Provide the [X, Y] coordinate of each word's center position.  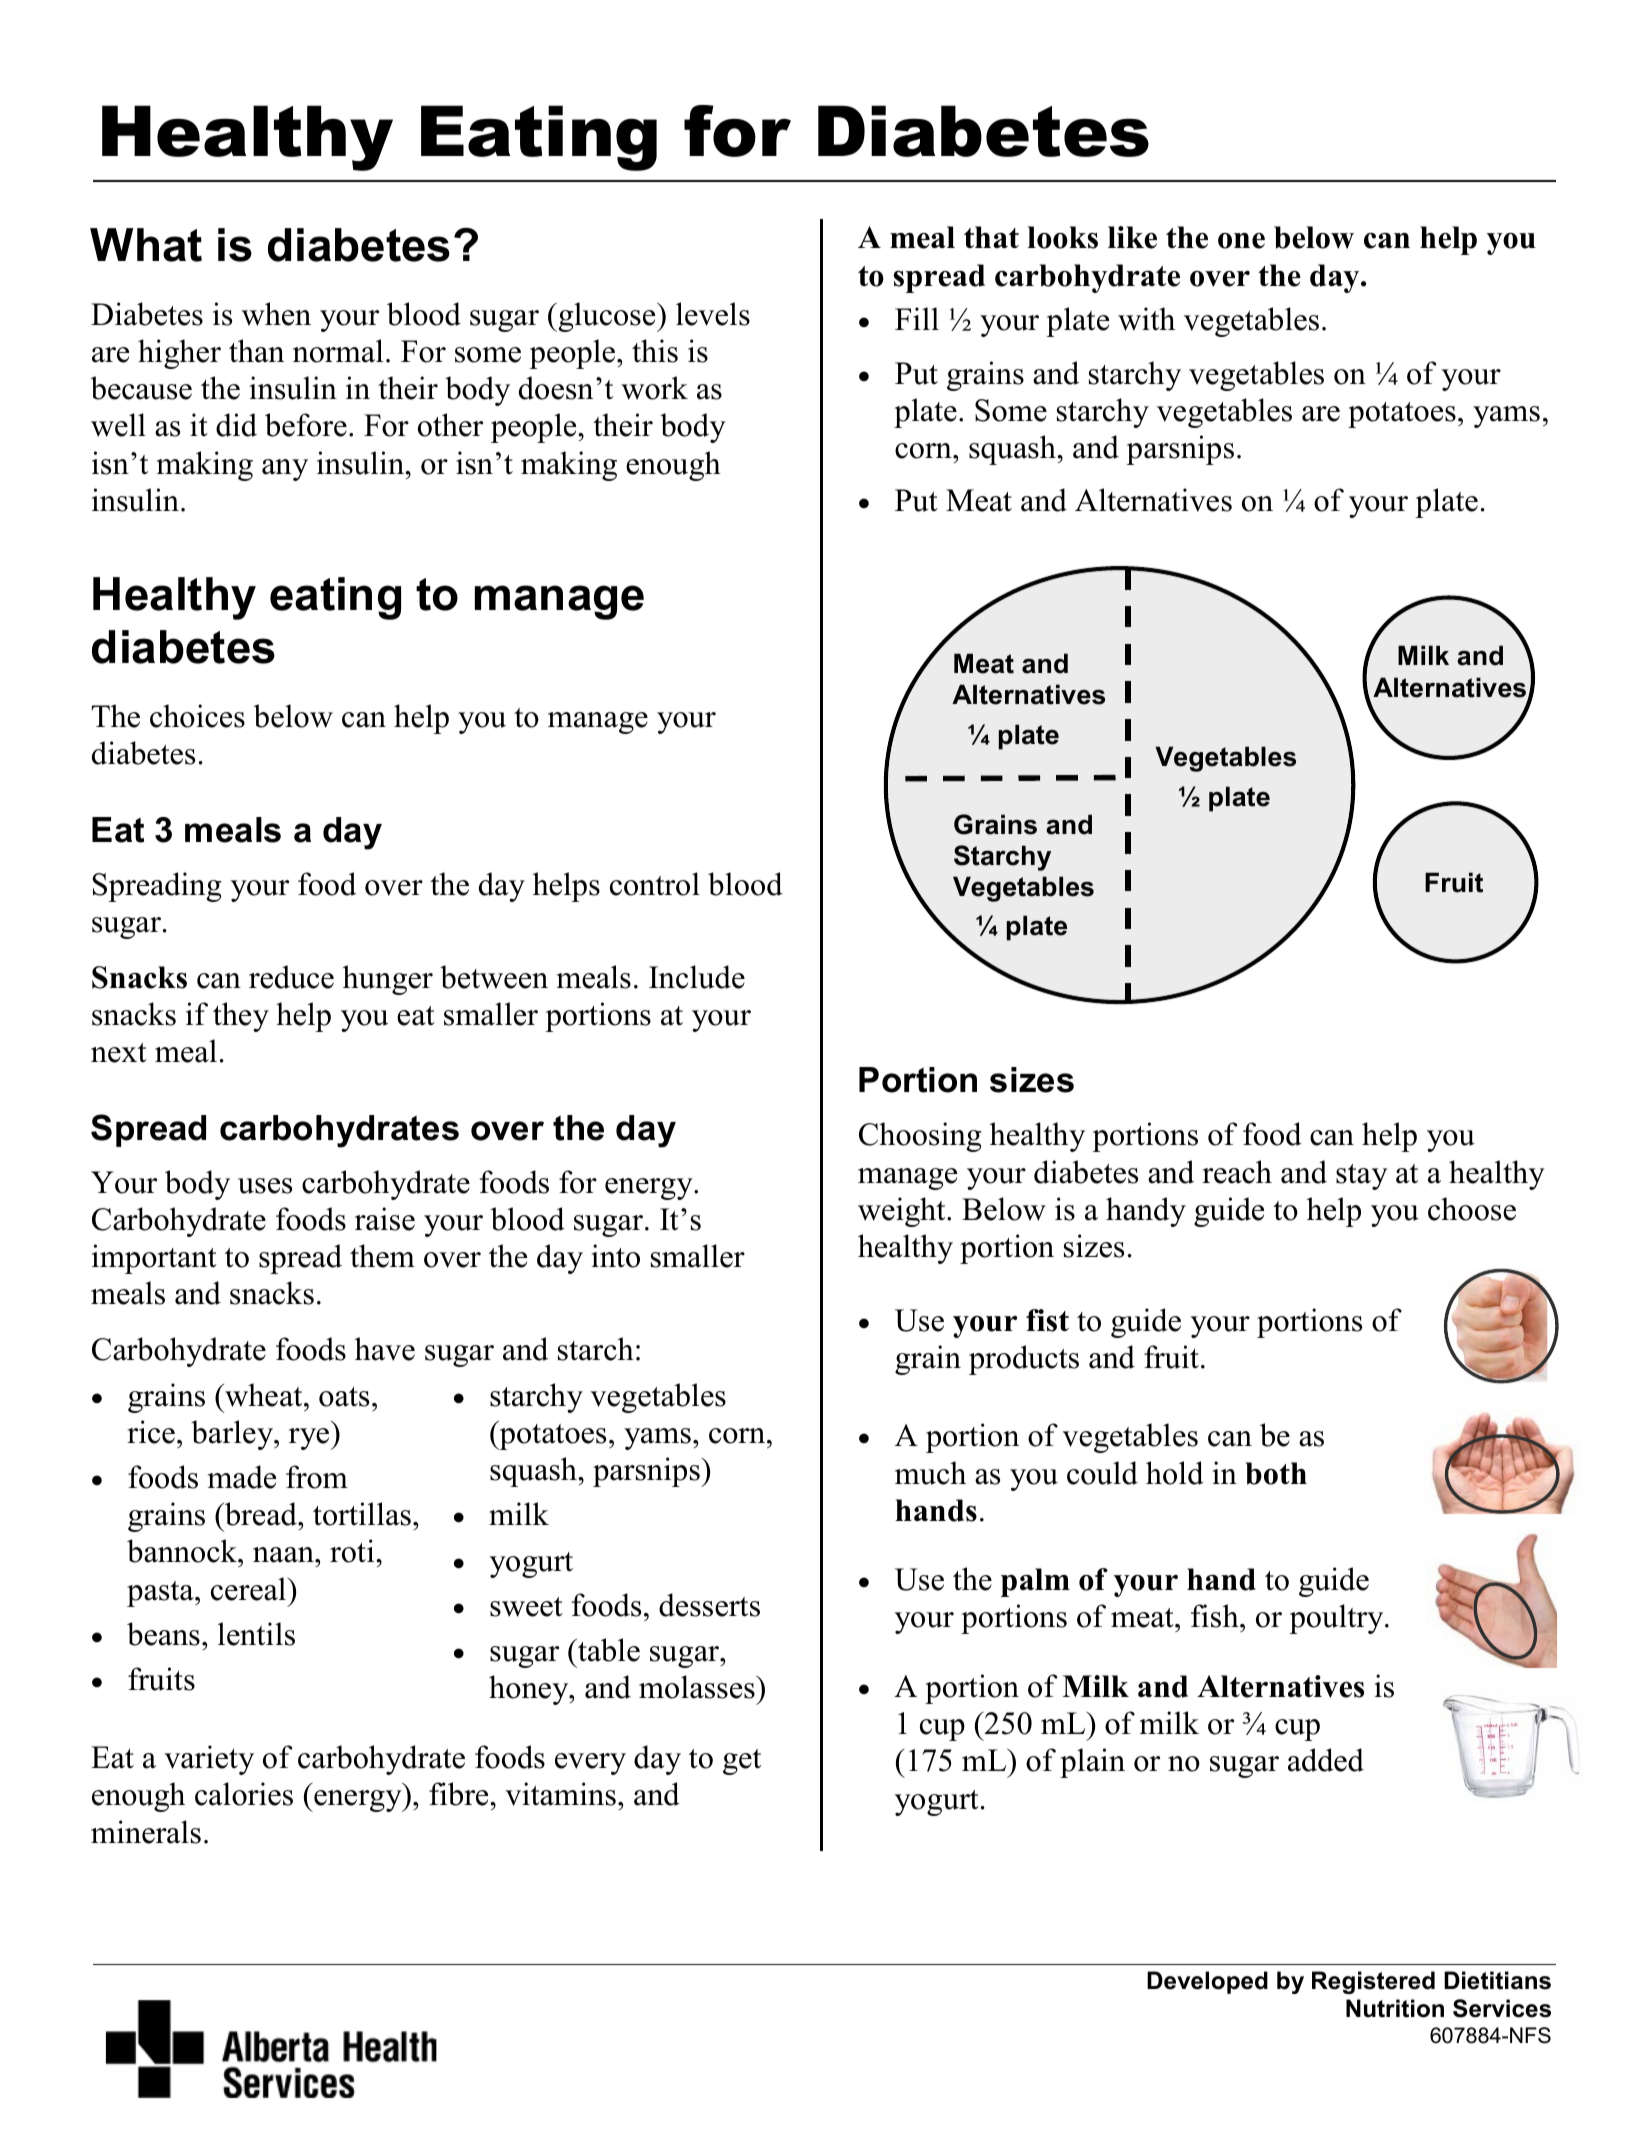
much [930, 1473]
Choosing [920, 1137]
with [1146, 319]
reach [1237, 1172]
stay [1362, 1177]
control [655, 884]
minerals [146, 1832]
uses [265, 1186]
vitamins [560, 1794]
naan [284, 1555]
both [1276, 1473]
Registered [1373, 1982]
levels [713, 314]
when [276, 314]
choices [197, 716]
